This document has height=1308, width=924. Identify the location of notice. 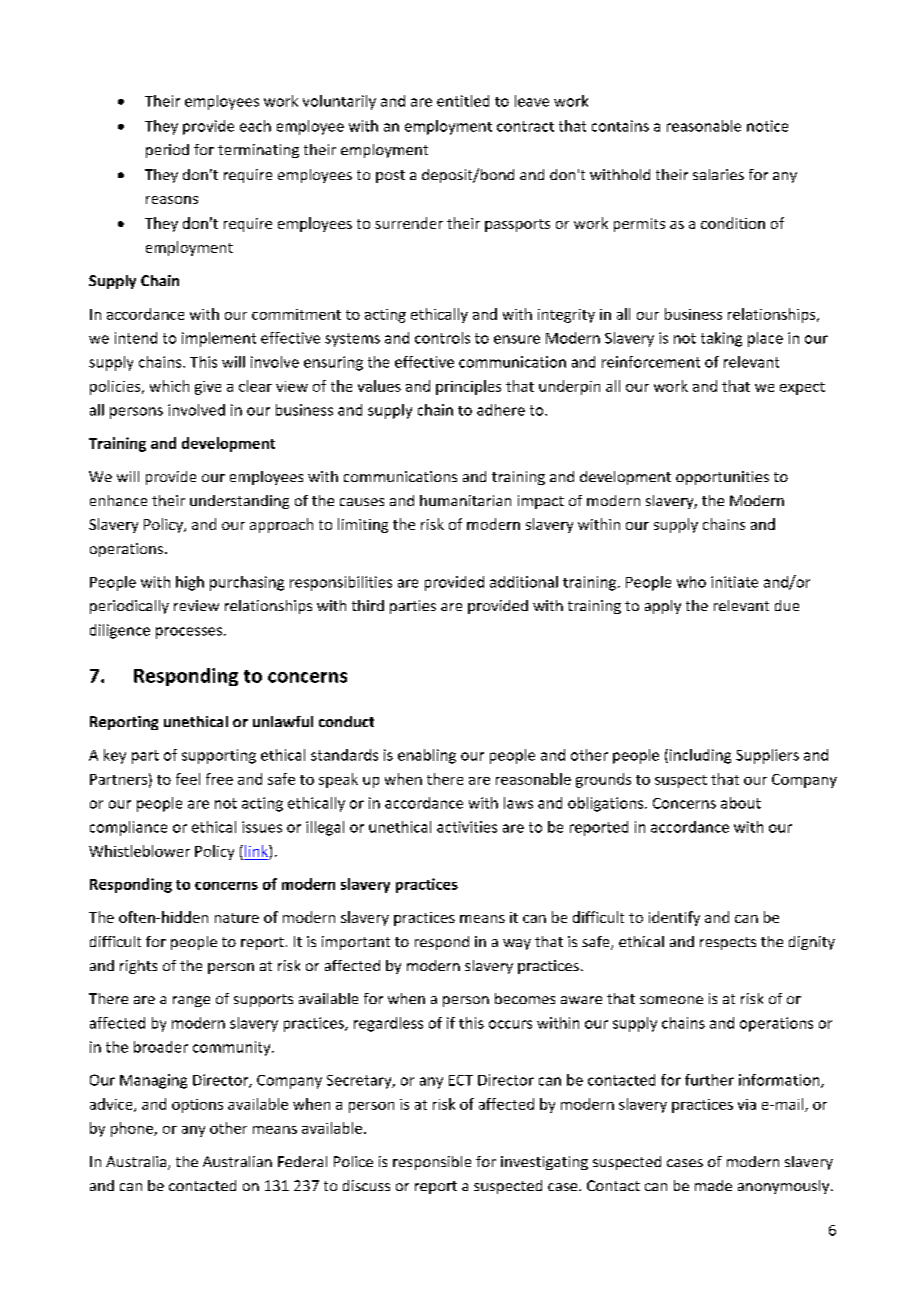
(767, 126).
